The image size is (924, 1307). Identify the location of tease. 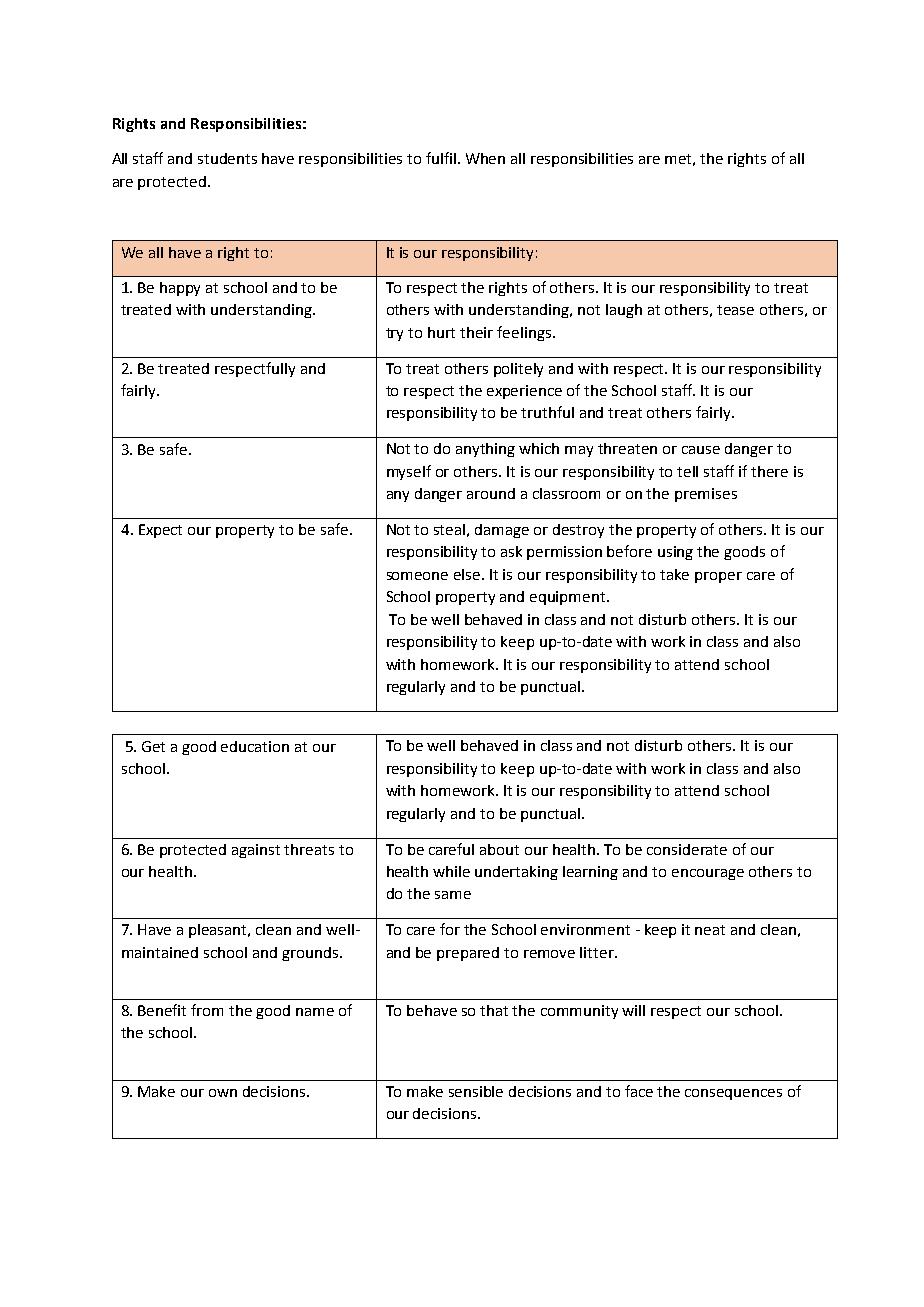
(735, 310).
